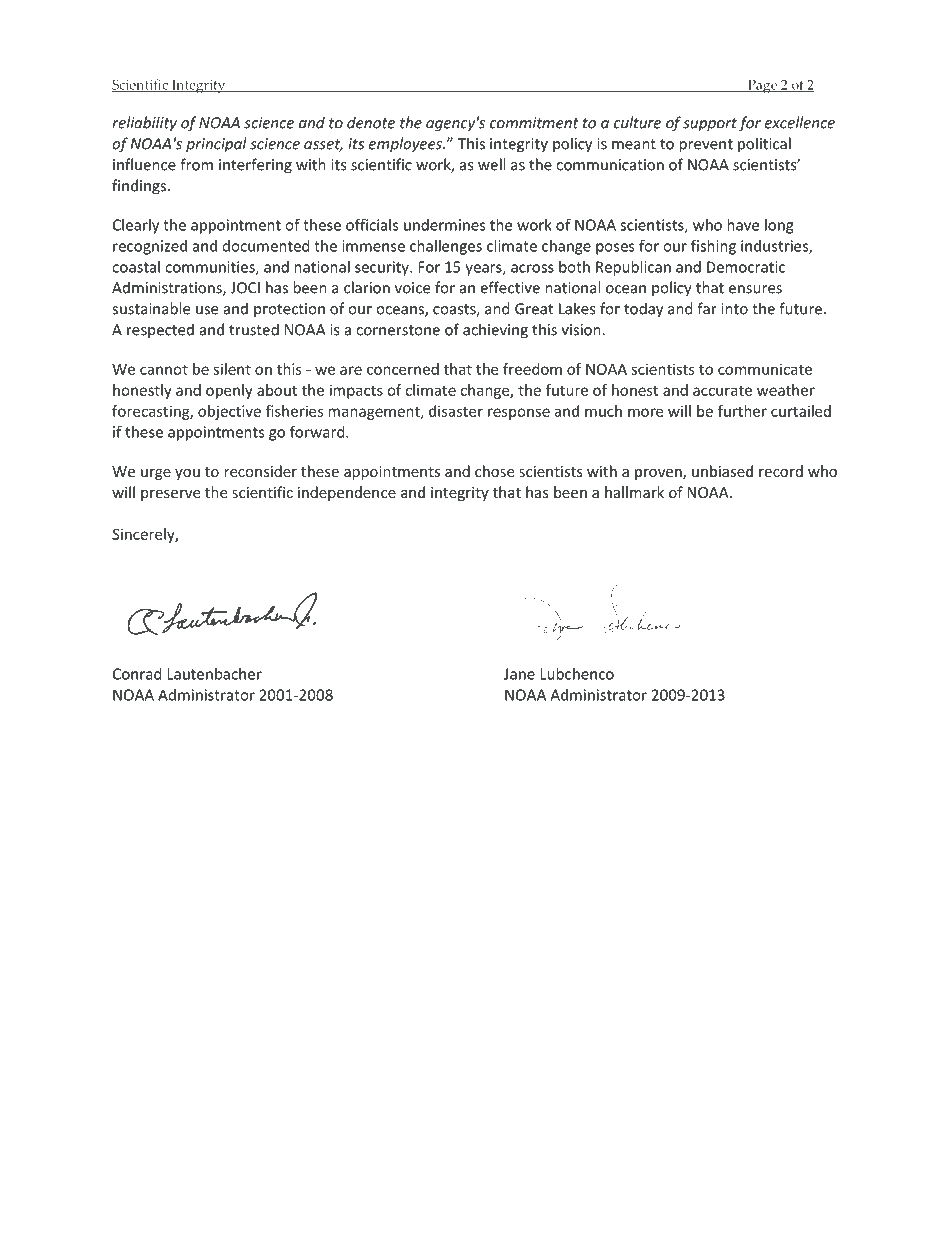 The image size is (952, 1233). What do you see at coordinates (710, 125) in the image?
I see `support` at bounding box center [710, 125].
